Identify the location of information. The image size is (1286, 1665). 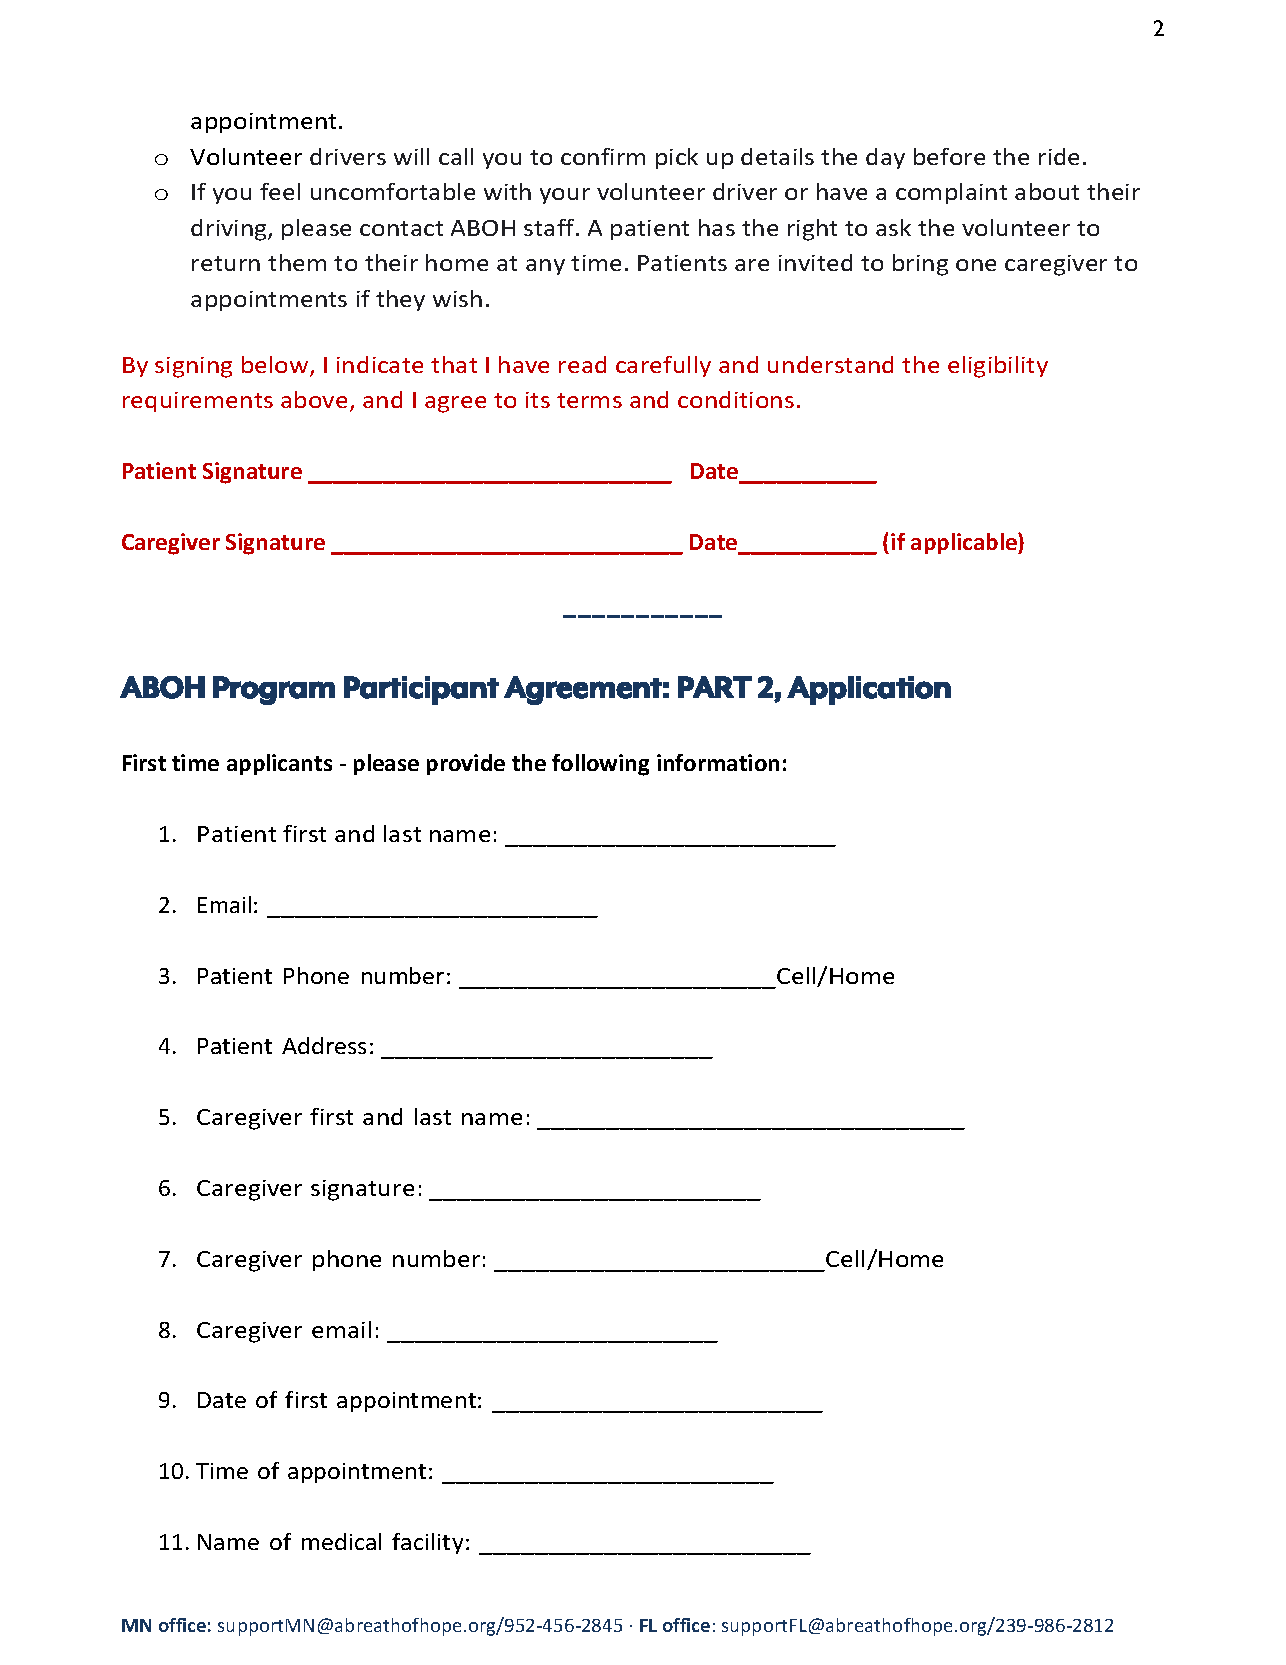
(718, 762).
